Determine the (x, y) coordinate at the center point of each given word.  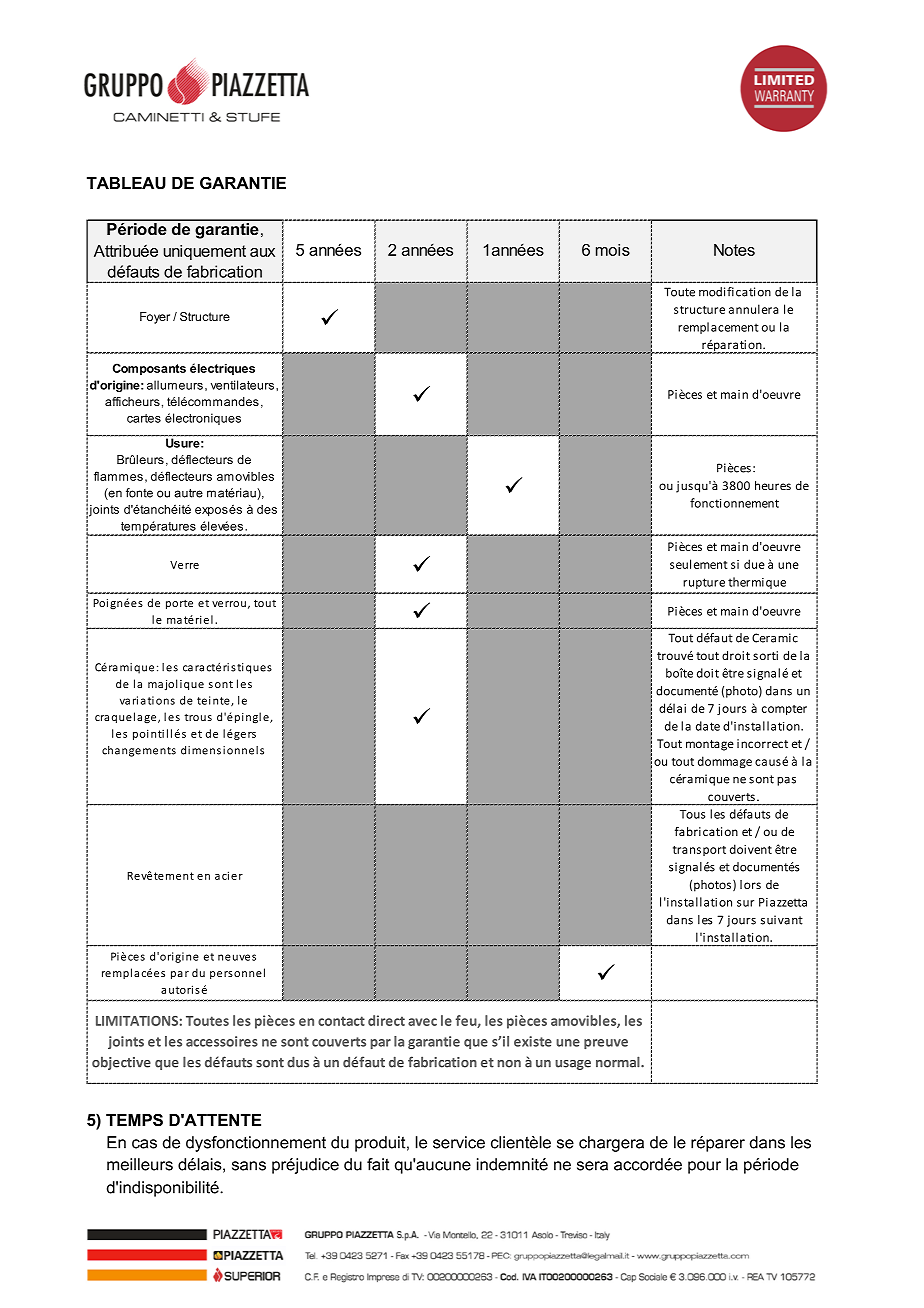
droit (736, 655)
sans (249, 1166)
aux (262, 252)
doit (708, 673)
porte (179, 604)
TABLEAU (126, 183)
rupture (704, 583)
